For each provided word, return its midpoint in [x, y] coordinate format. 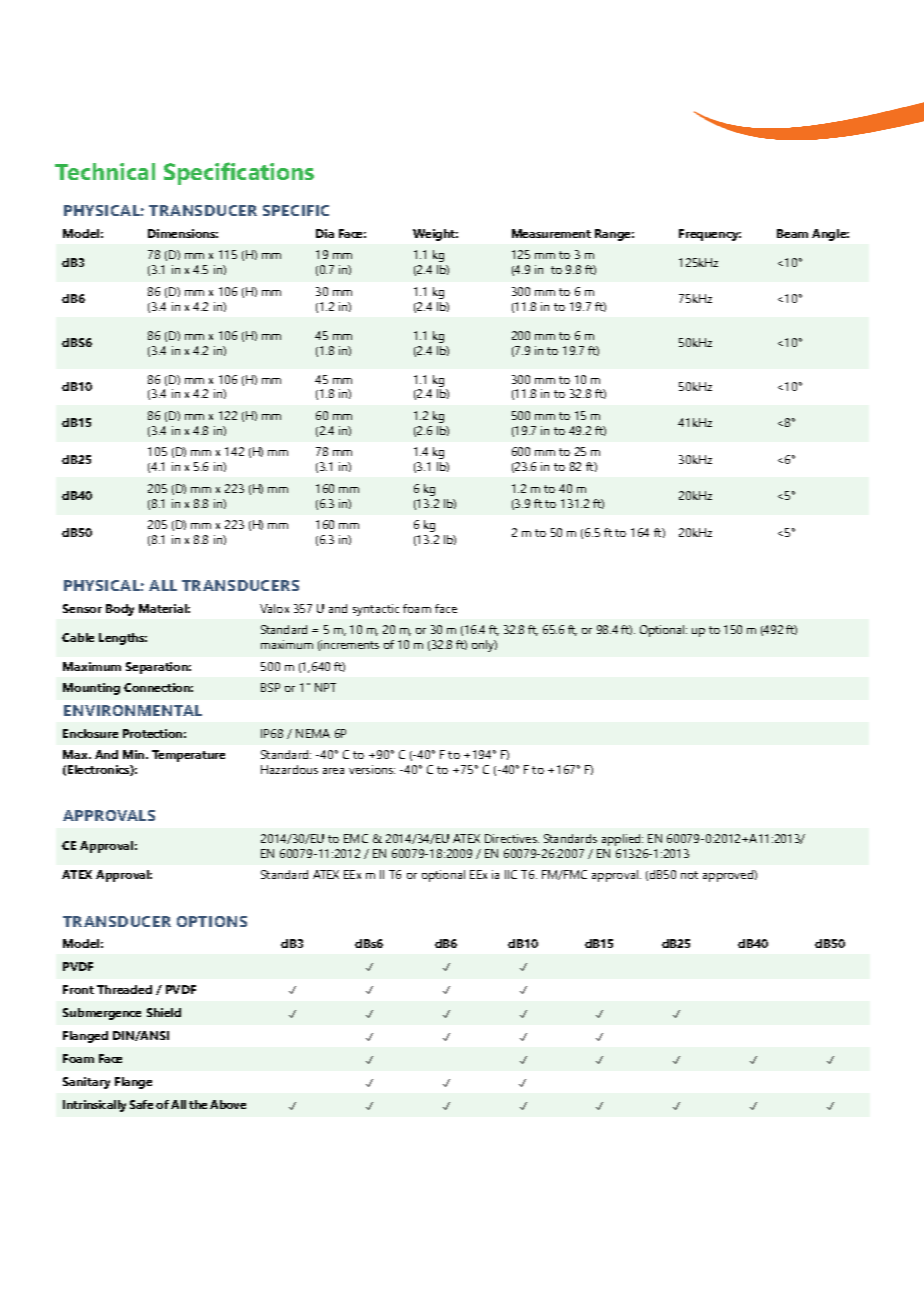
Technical [105, 171]
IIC [511, 874]
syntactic [376, 610]
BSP [270, 687]
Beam [792, 233]
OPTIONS [212, 921]
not [689, 875]
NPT [325, 687]
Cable [78, 637]
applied [622, 840]
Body [120, 610]
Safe [141, 1104]
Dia [325, 233]
